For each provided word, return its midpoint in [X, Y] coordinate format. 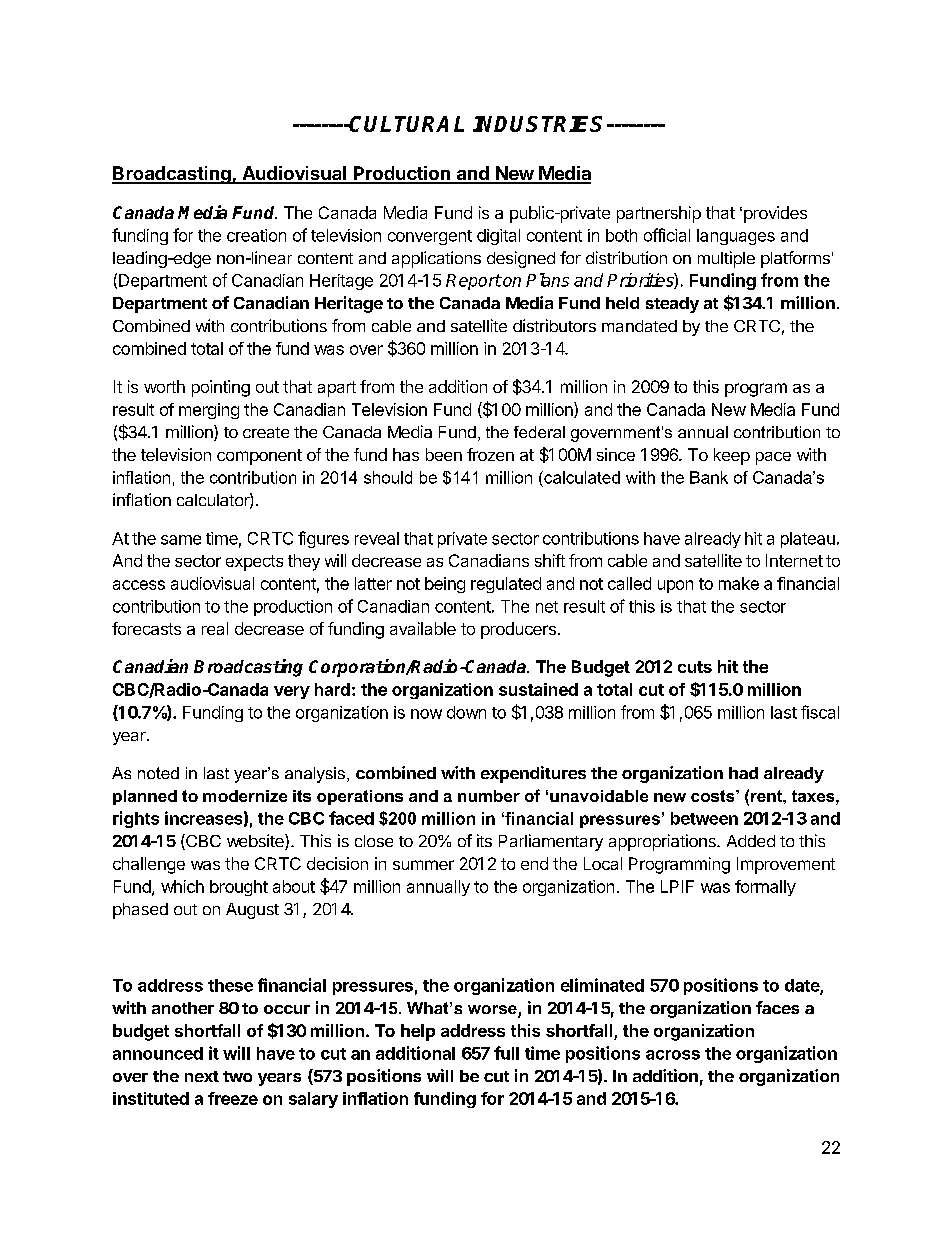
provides [774, 214]
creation [256, 235]
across [673, 1055]
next [202, 1076]
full [506, 1053]
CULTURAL [406, 124]
